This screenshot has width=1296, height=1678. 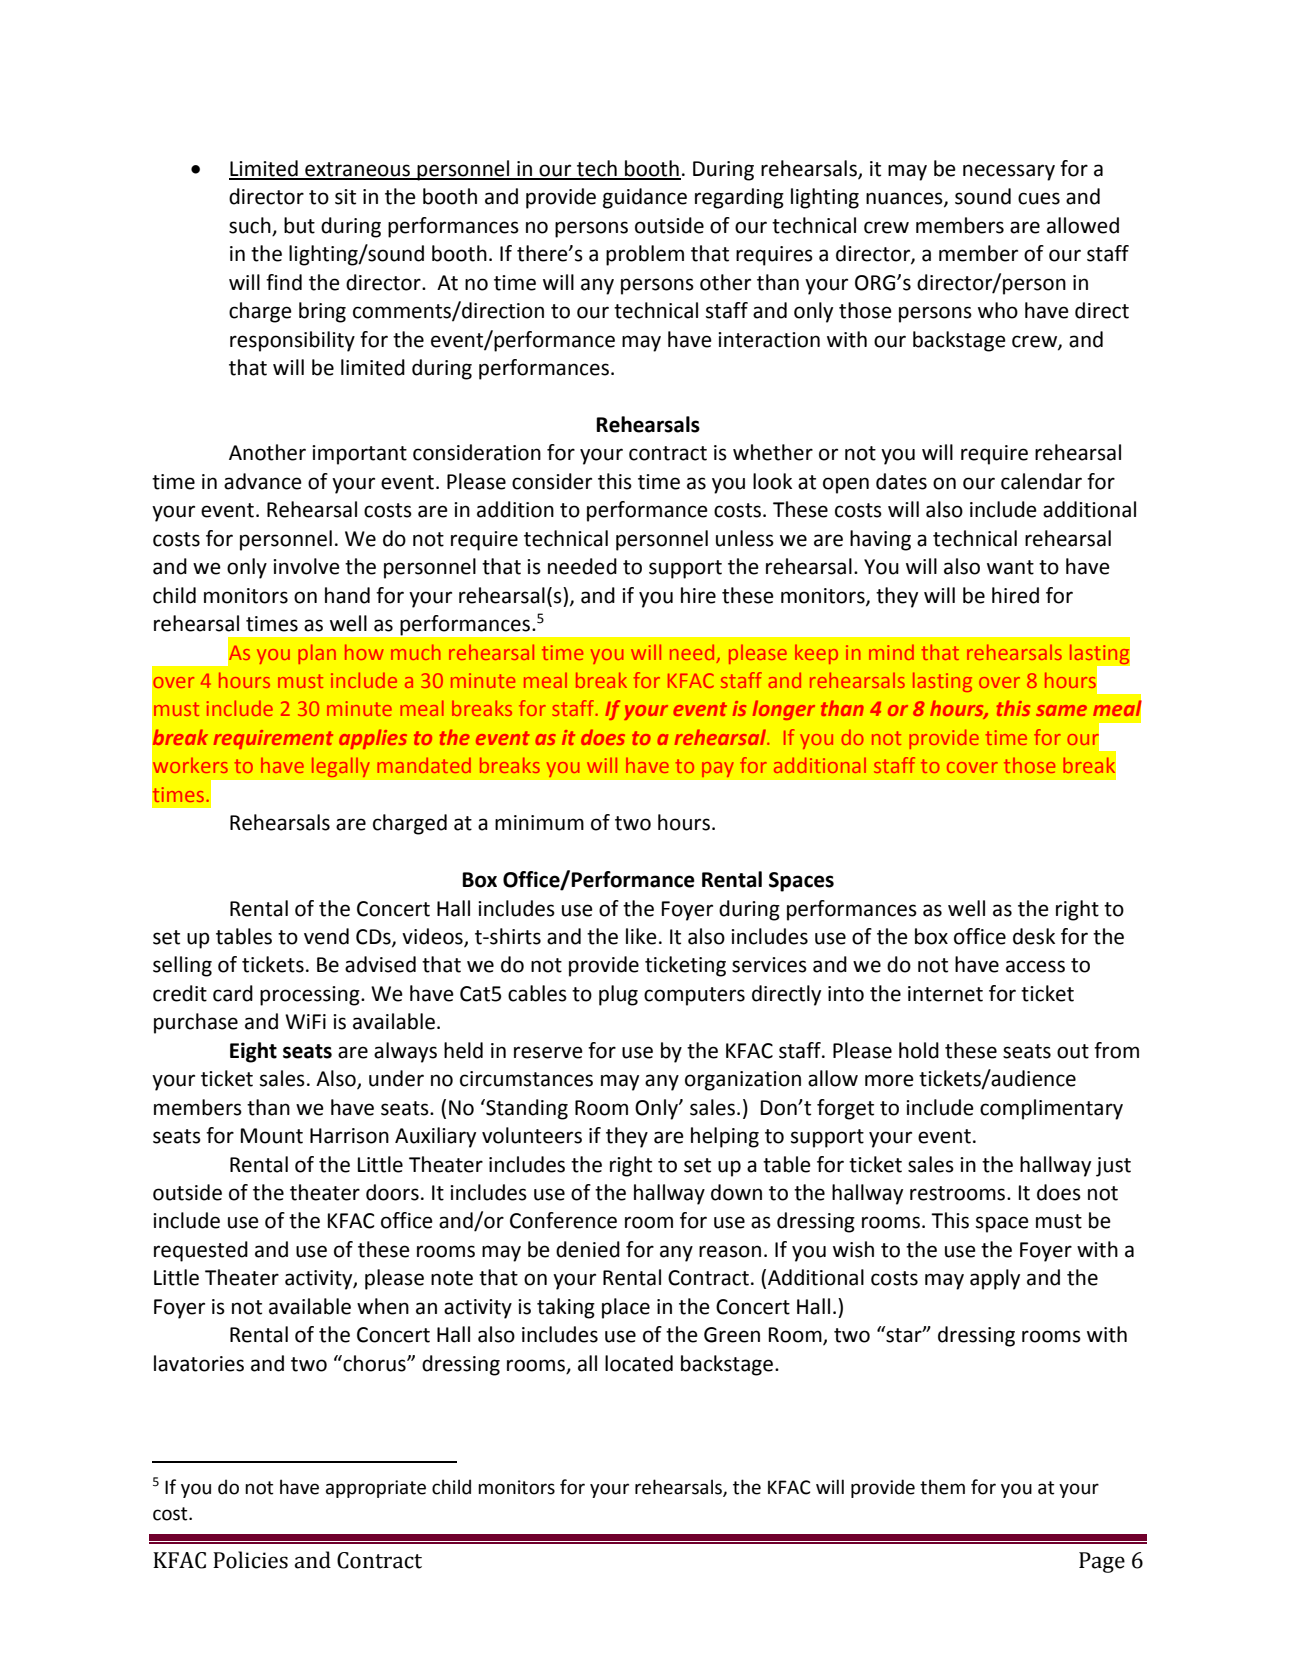 What do you see at coordinates (253, 1052) in the screenshot?
I see `Eight` at bounding box center [253, 1052].
